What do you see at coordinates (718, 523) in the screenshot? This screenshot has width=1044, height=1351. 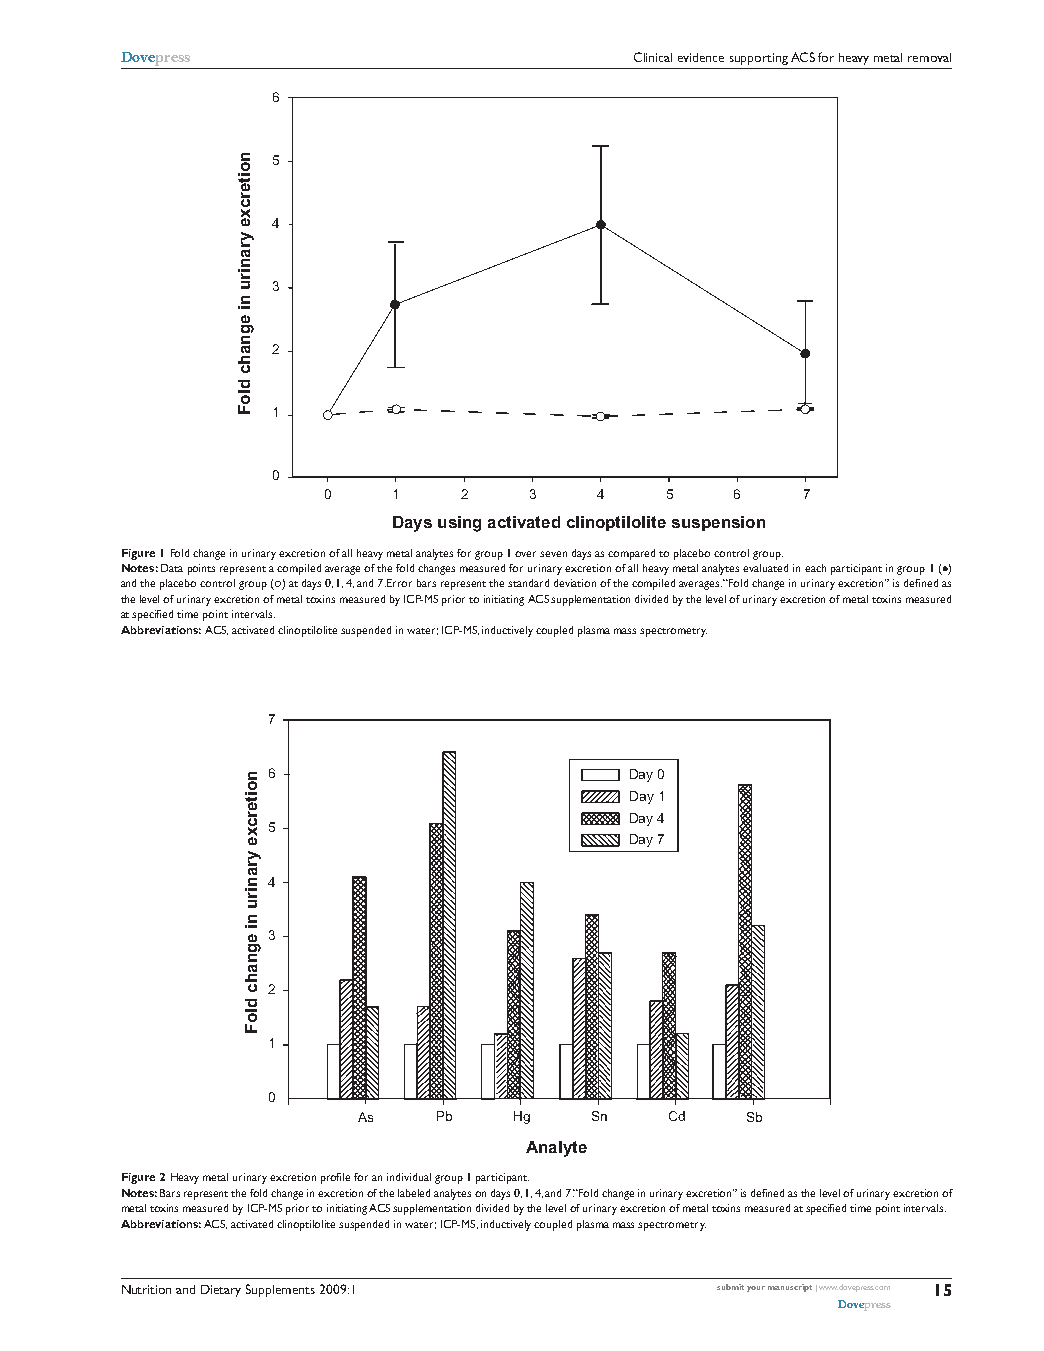 I see `suspension` at bounding box center [718, 523].
